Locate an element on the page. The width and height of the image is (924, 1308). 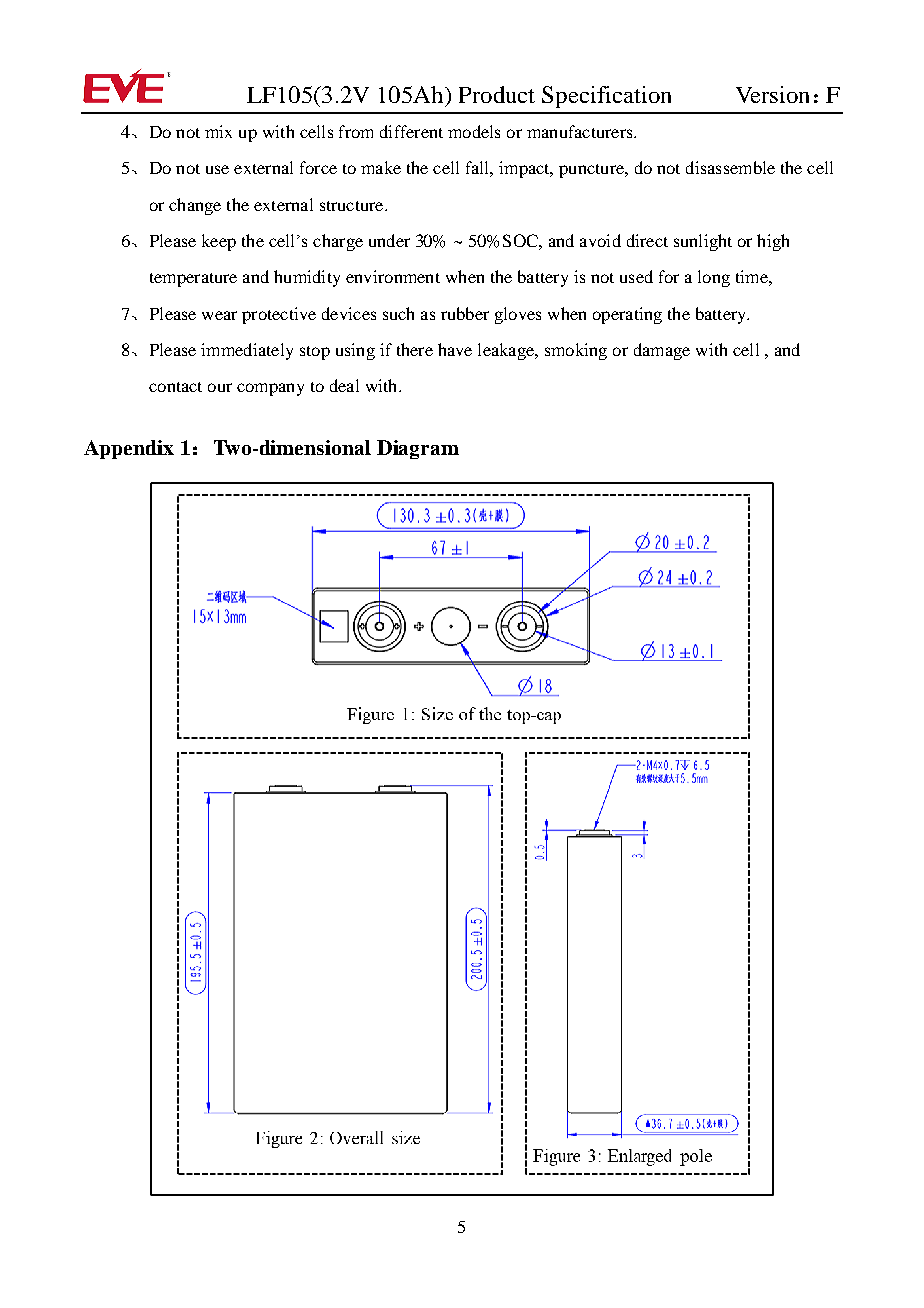
temperature is located at coordinates (193, 280).
